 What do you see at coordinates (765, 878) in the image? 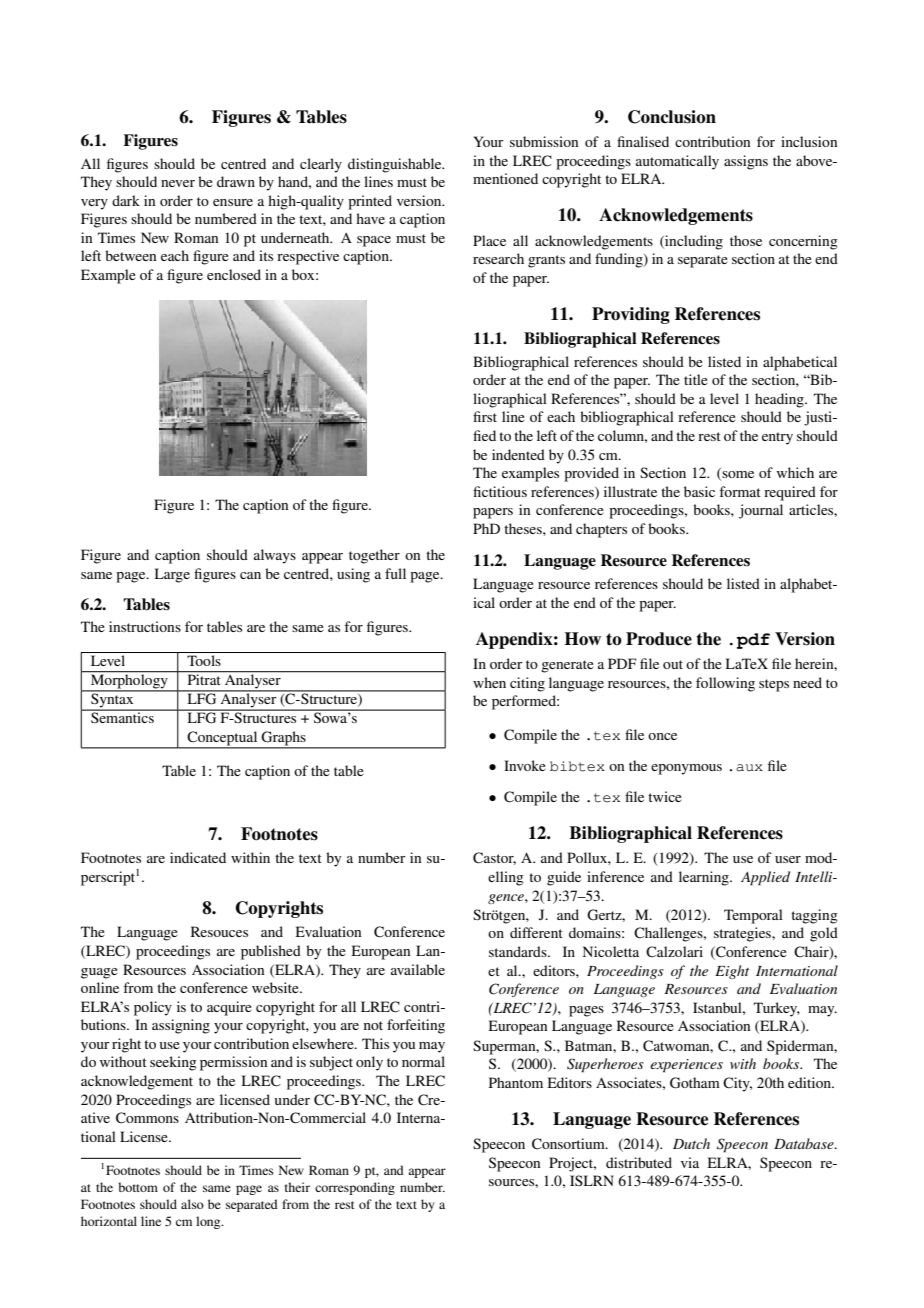
I see `Applied` at bounding box center [765, 878].
